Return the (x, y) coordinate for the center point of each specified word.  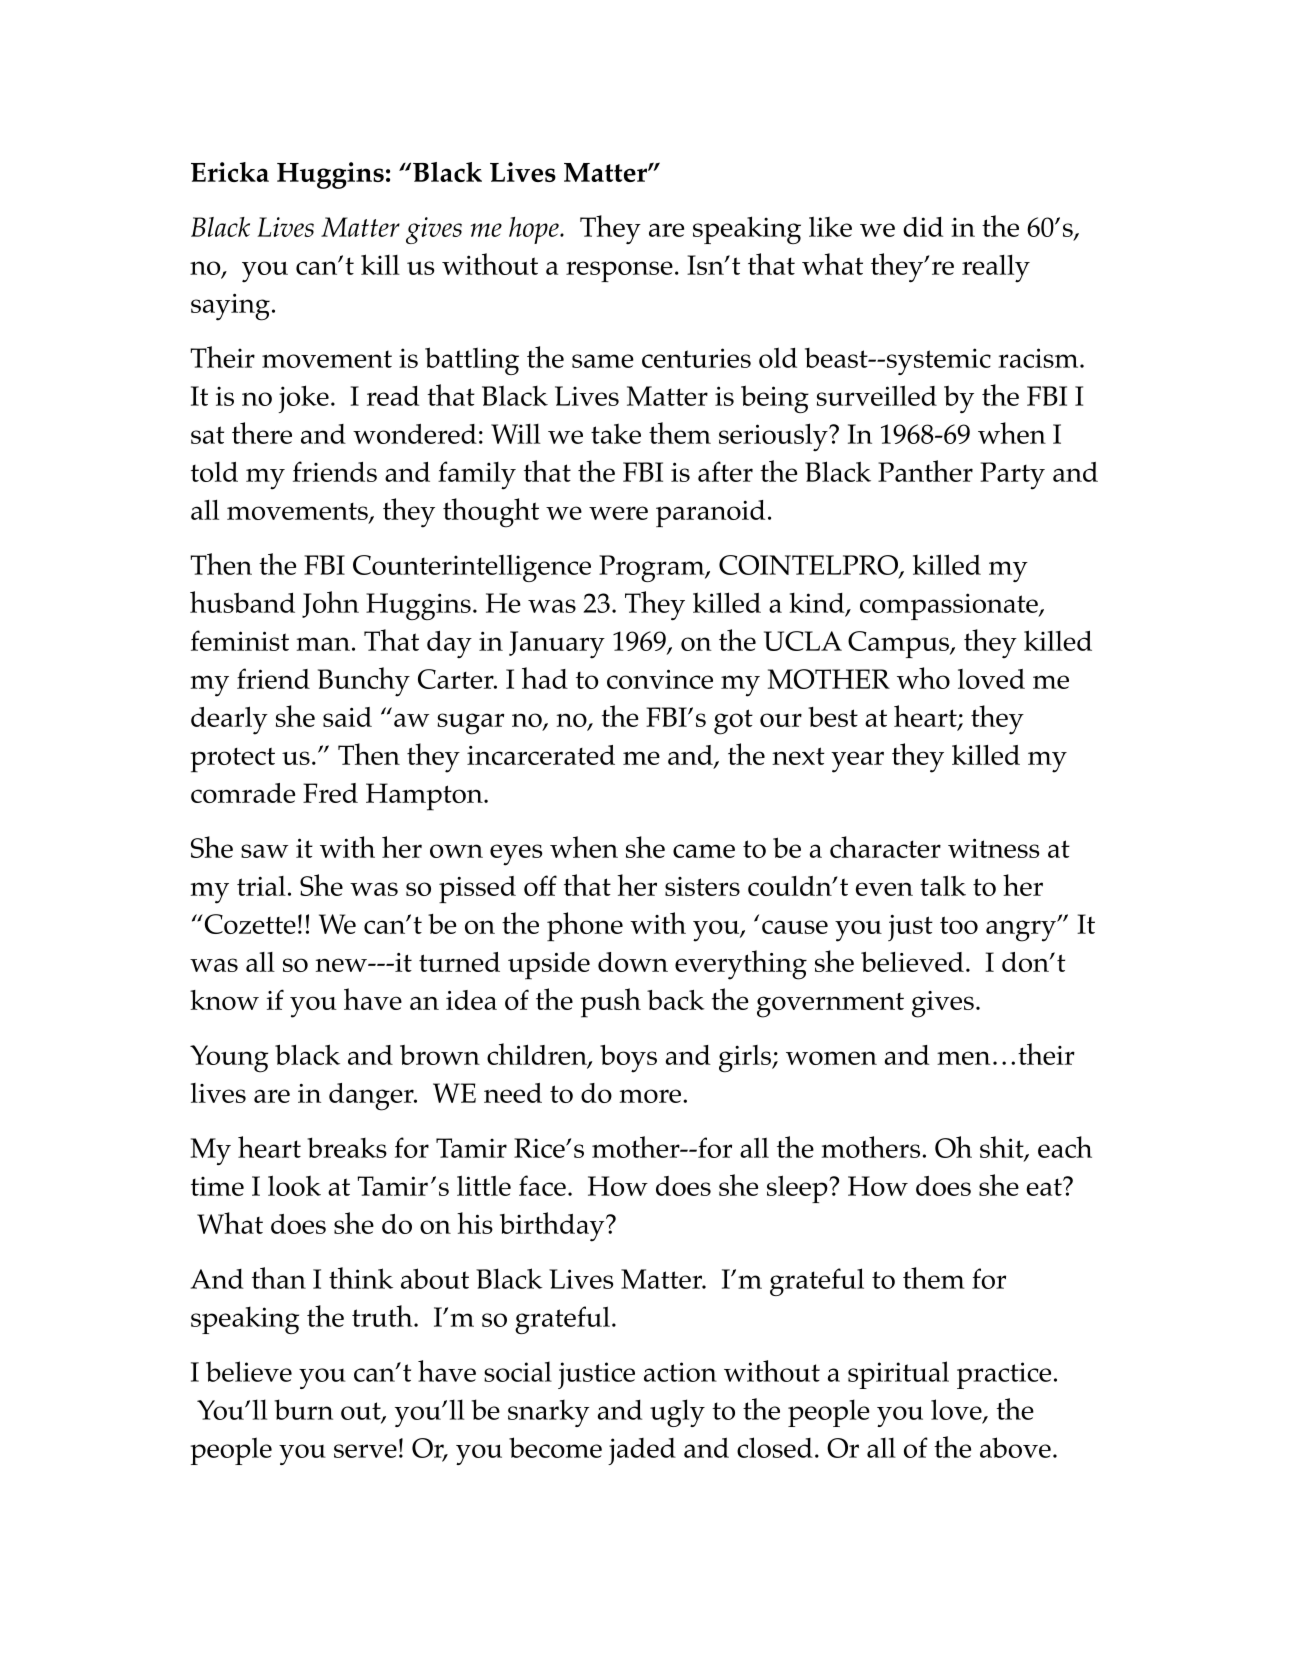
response (619, 271)
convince (660, 679)
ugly (677, 1413)
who (923, 678)
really (996, 268)
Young (229, 1059)
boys (628, 1058)
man (323, 644)
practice (1004, 1375)
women (831, 1058)
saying (230, 307)
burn (303, 1409)
